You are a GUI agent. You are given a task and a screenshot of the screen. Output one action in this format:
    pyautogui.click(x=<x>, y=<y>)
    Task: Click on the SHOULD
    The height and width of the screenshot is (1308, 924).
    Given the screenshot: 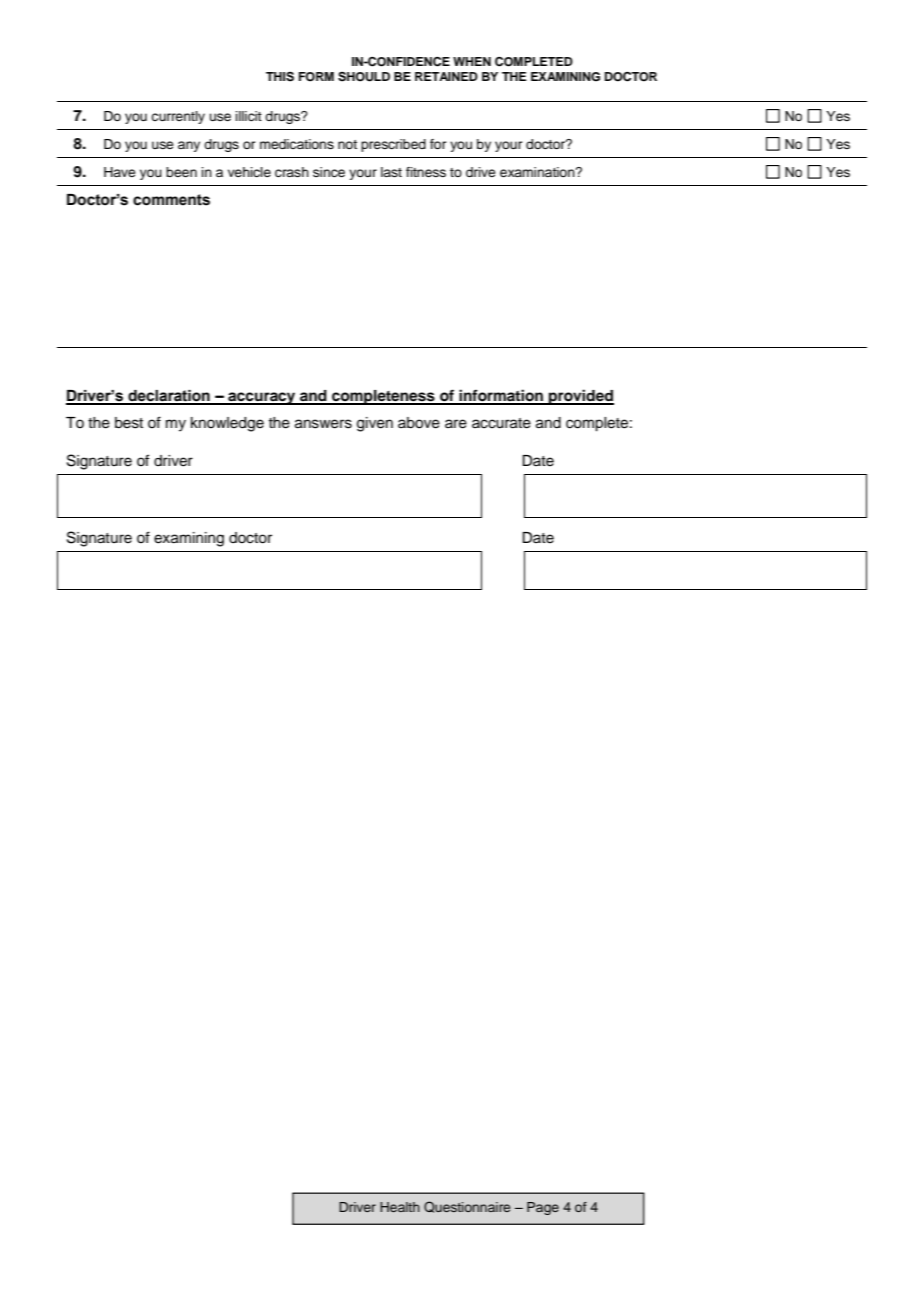 What is the action you would take?
    pyautogui.click(x=364, y=77)
